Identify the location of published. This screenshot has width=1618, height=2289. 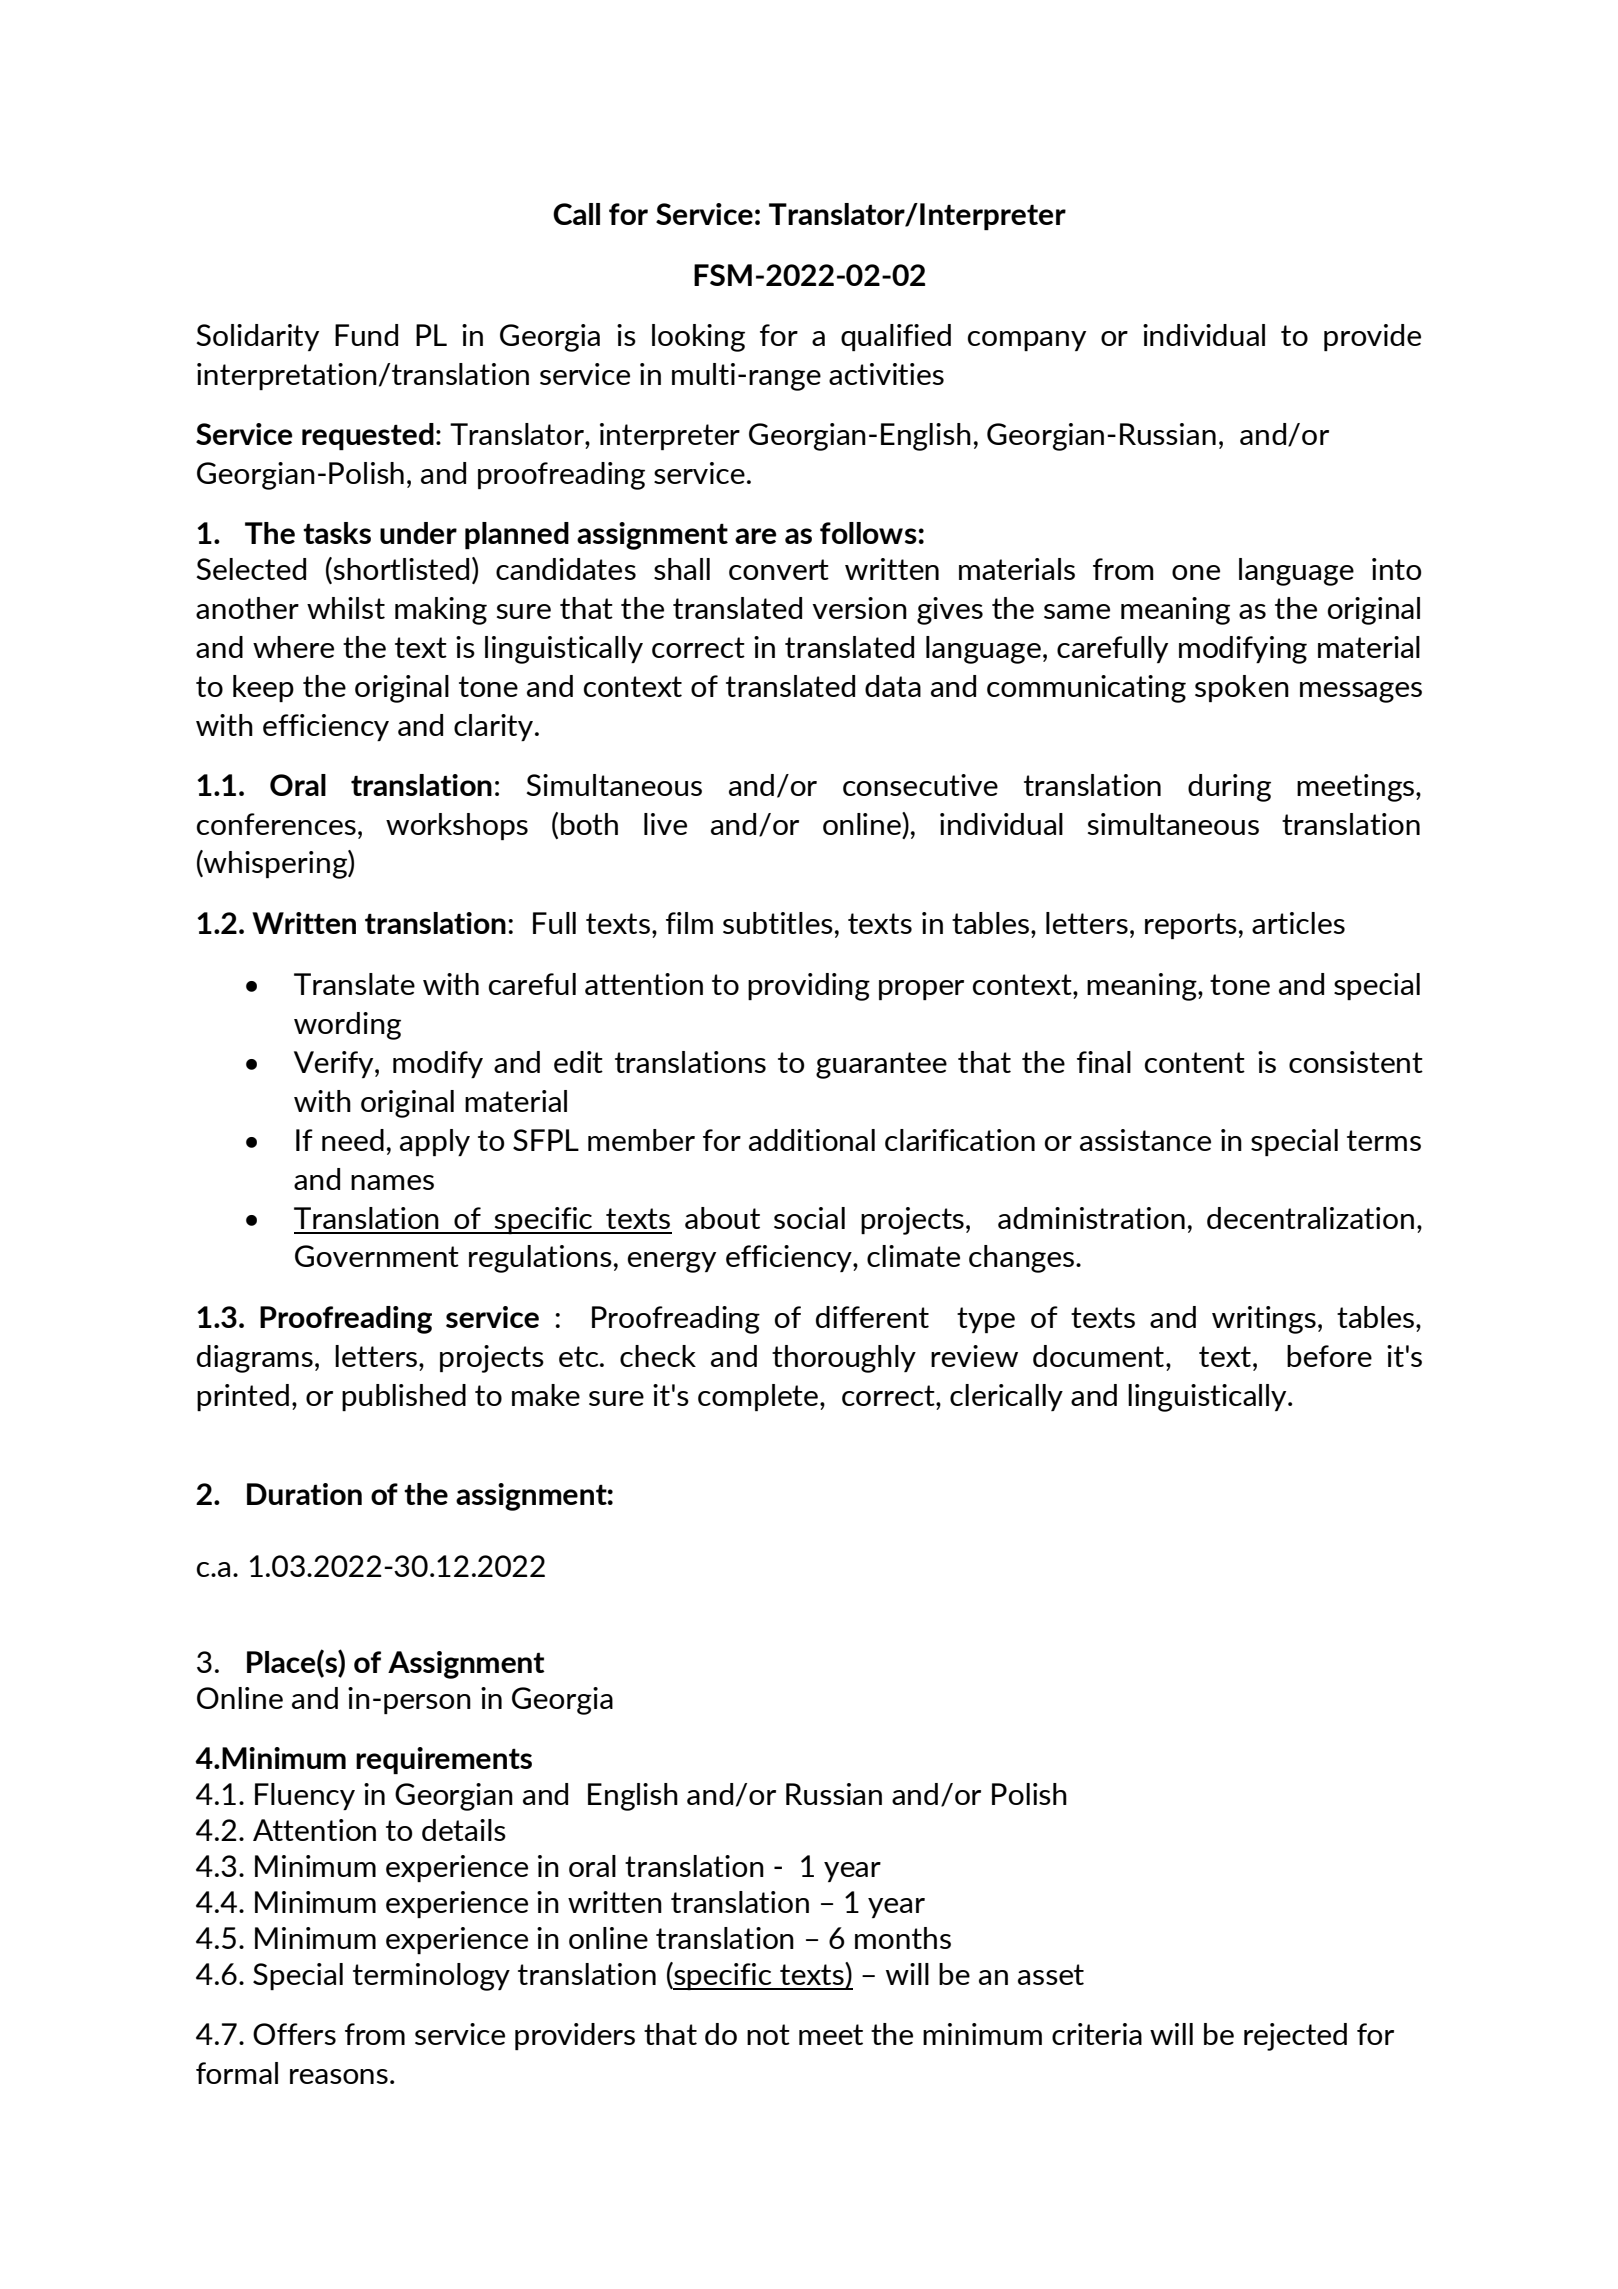
(404, 1397).
